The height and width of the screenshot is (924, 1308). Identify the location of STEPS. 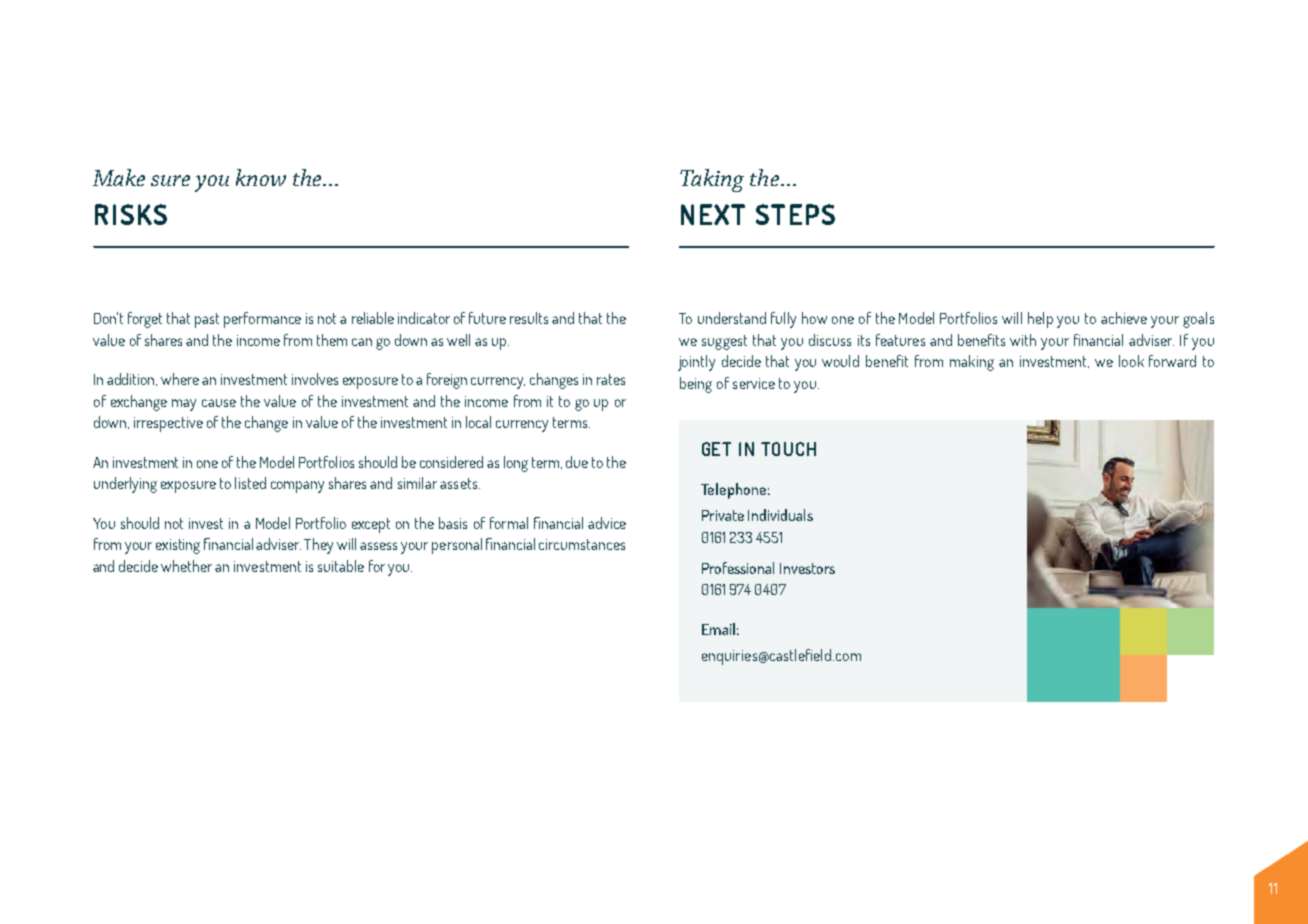
(795, 214).
